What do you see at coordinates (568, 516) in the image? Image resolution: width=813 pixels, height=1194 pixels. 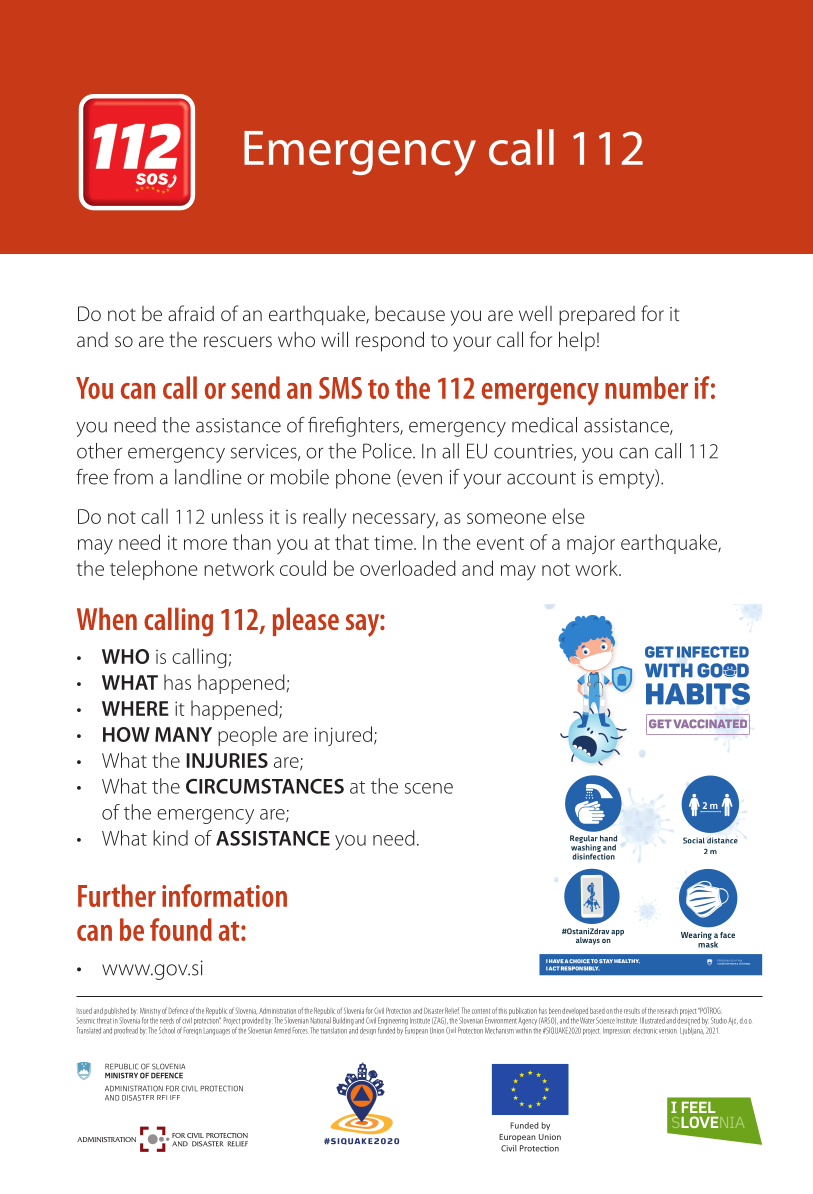 I see `else` at bounding box center [568, 516].
